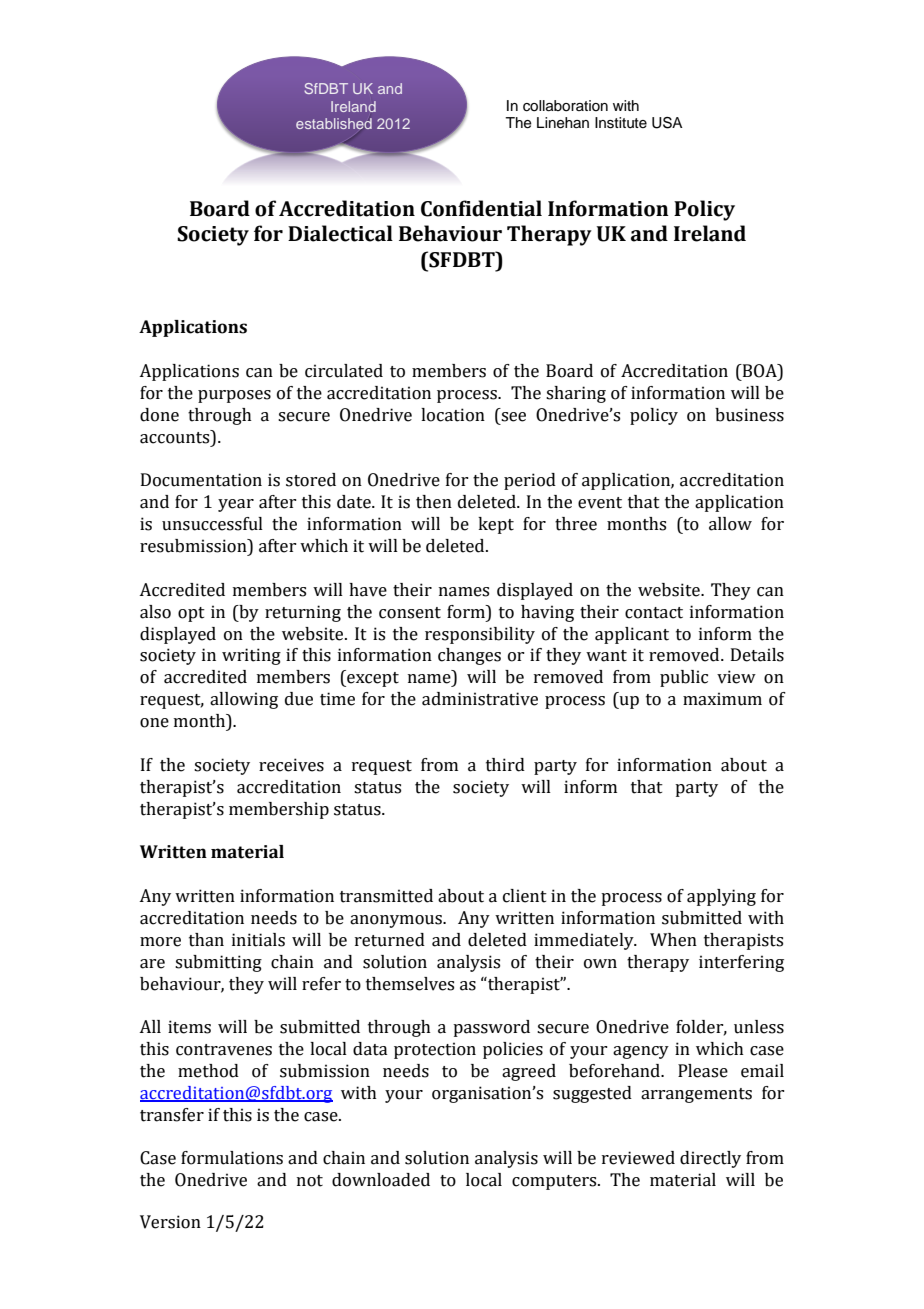 This screenshot has width=924, height=1309. I want to click on directly, so click(710, 1159).
